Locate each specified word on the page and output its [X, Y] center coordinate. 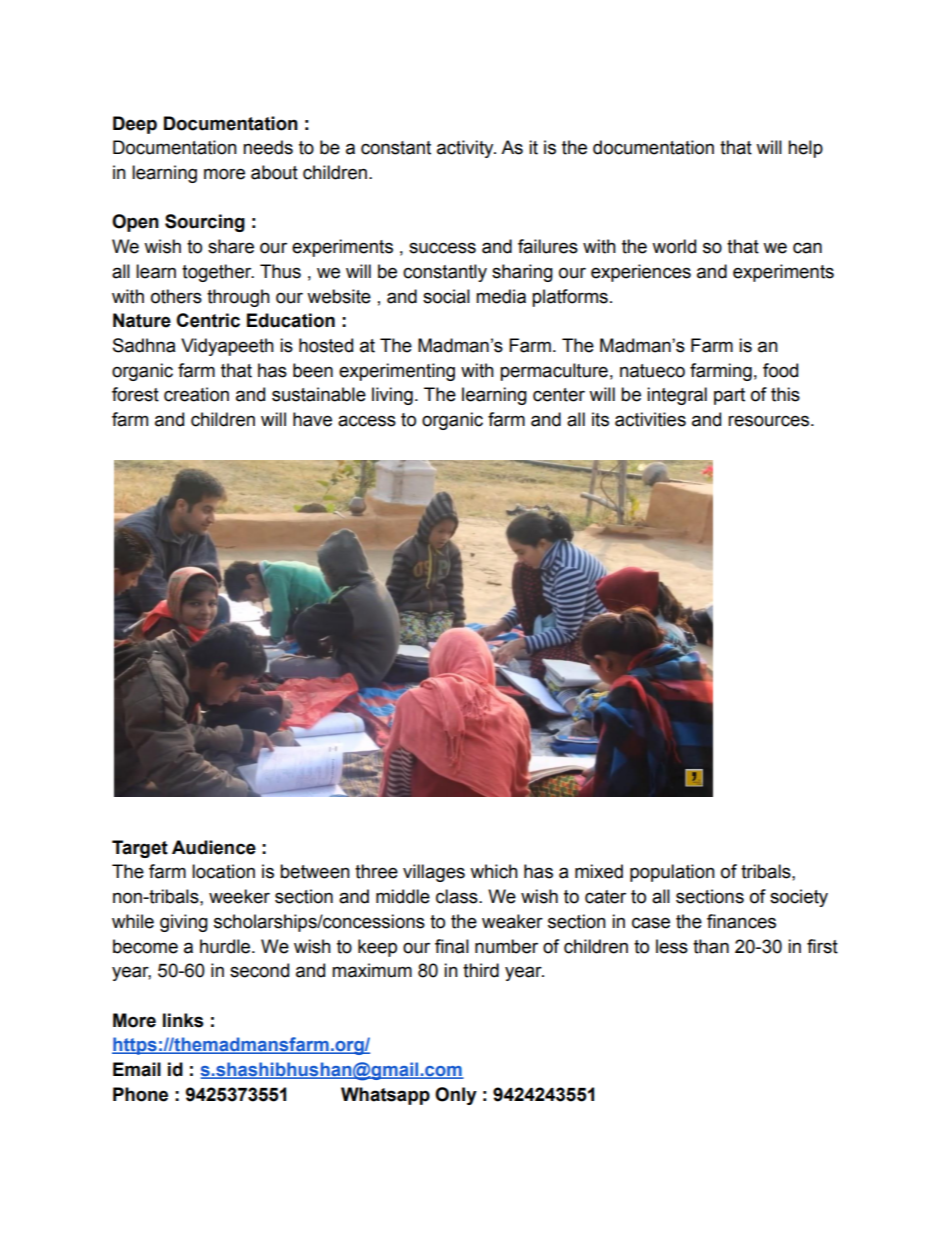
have [312, 419]
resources [770, 421]
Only [456, 1096]
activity [466, 149]
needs [268, 147]
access [367, 421]
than [711, 946]
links [183, 1020]
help [805, 149]
